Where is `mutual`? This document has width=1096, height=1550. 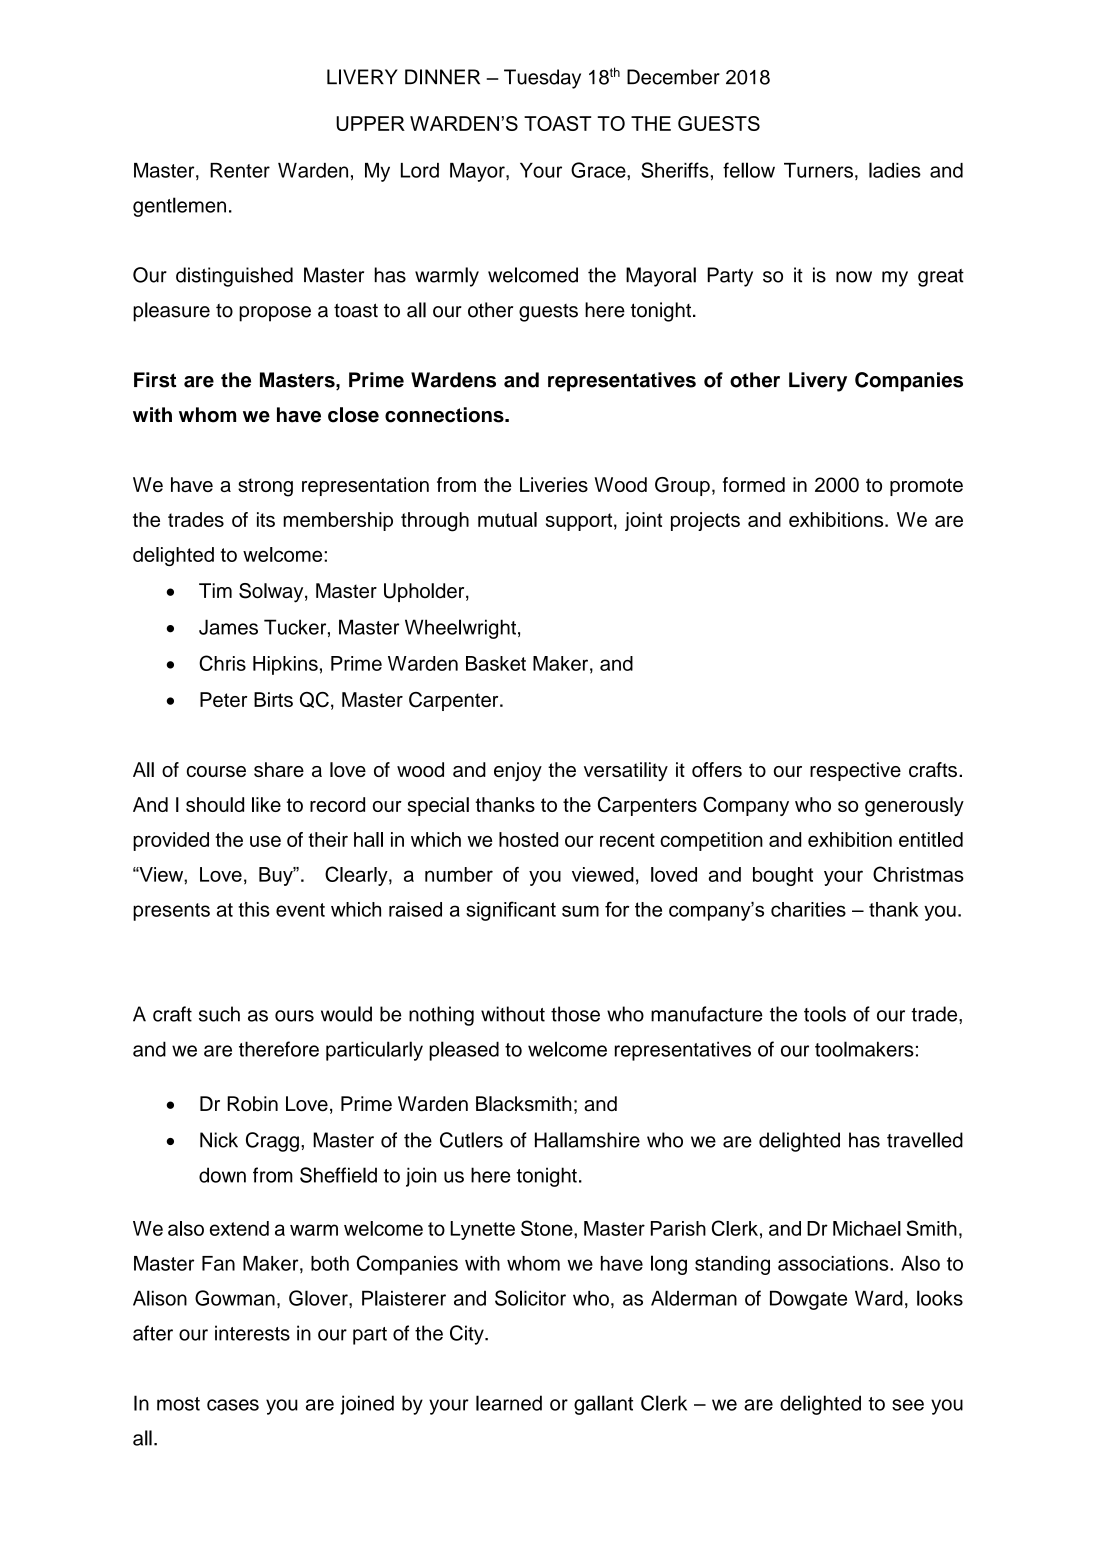
mutual is located at coordinates (507, 519).
